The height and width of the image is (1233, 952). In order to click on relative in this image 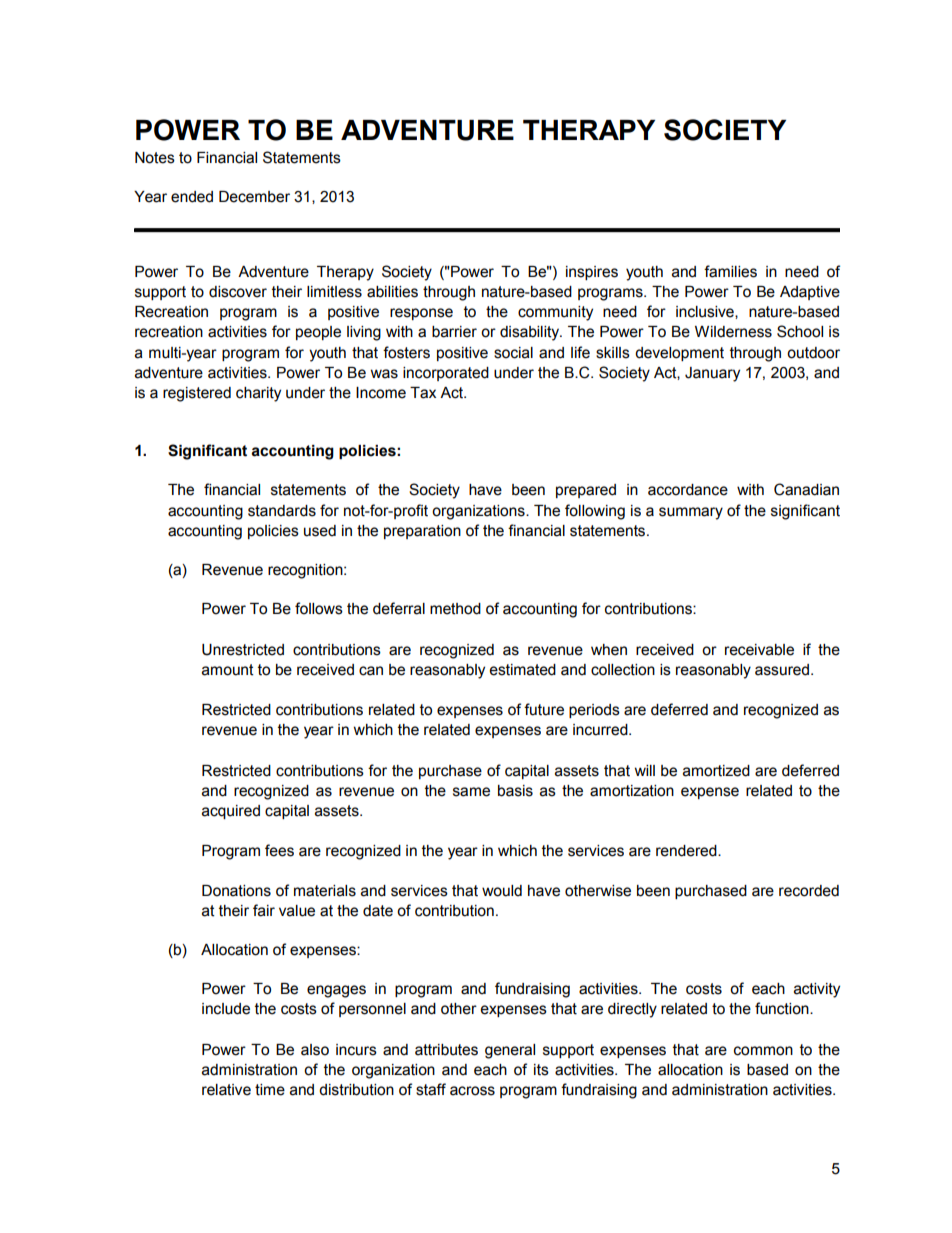, I will do `click(226, 1090)`.
